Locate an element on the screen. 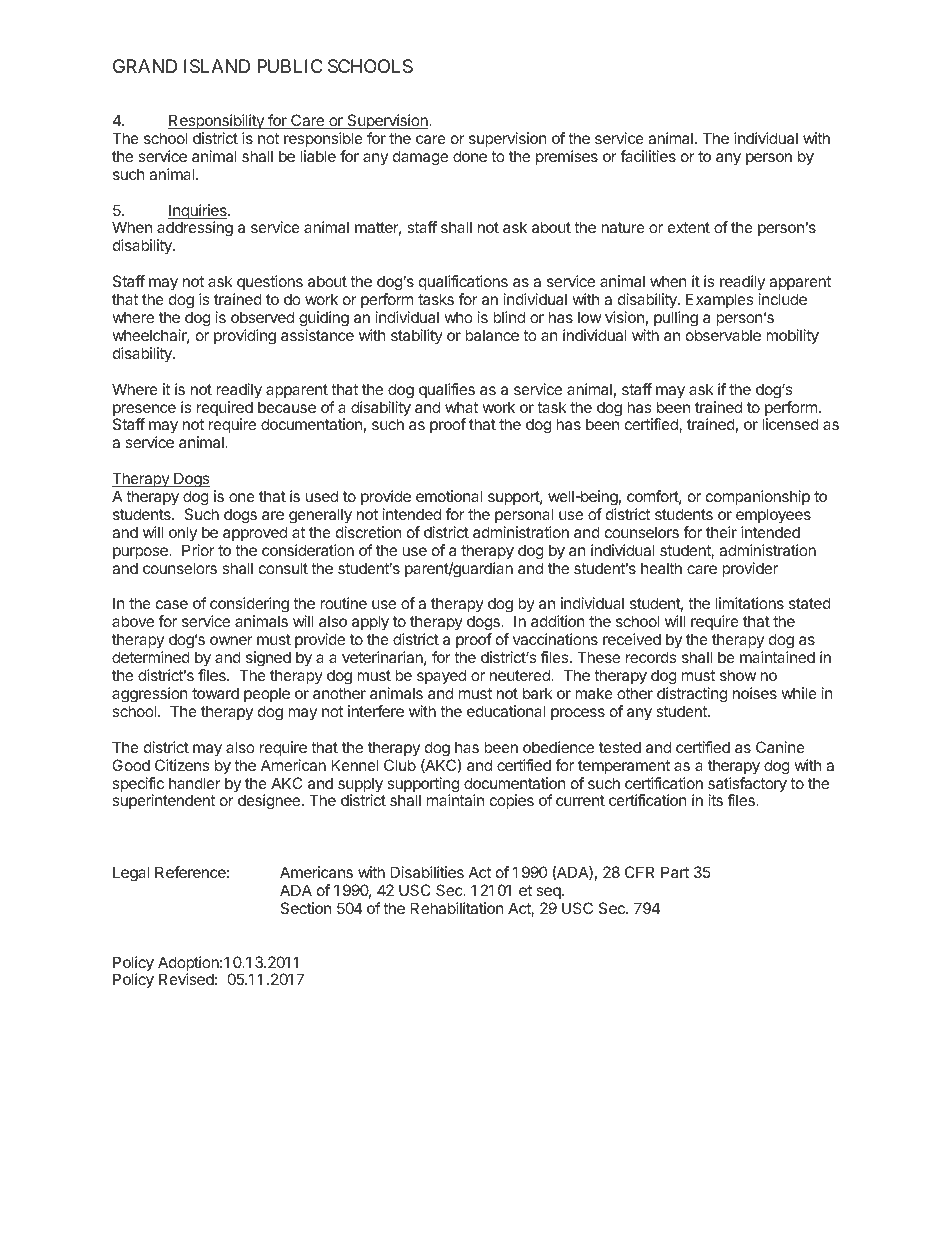 The image size is (952, 1233). addition is located at coordinates (558, 621).
